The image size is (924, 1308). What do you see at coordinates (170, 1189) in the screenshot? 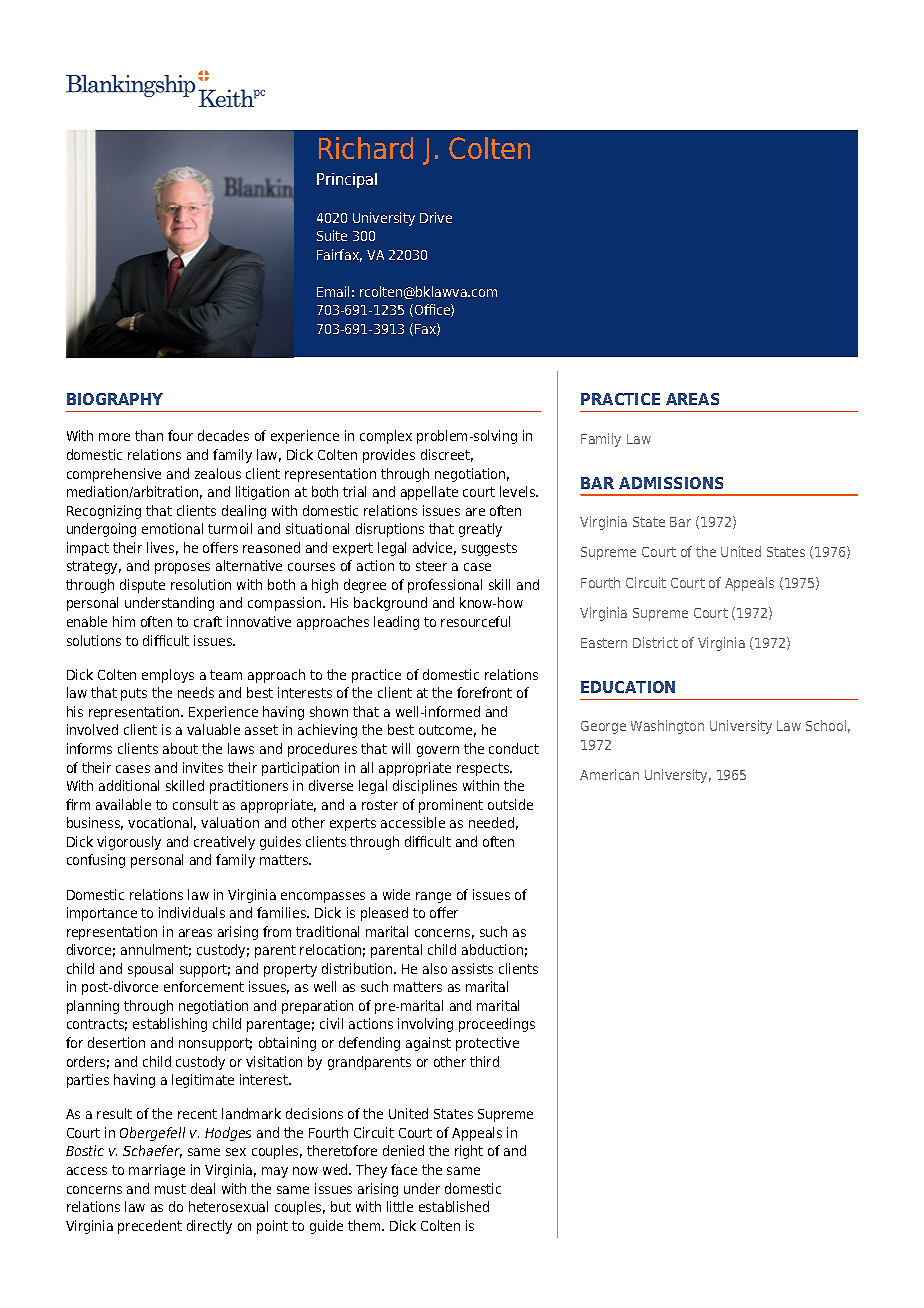
I see `must` at bounding box center [170, 1189].
